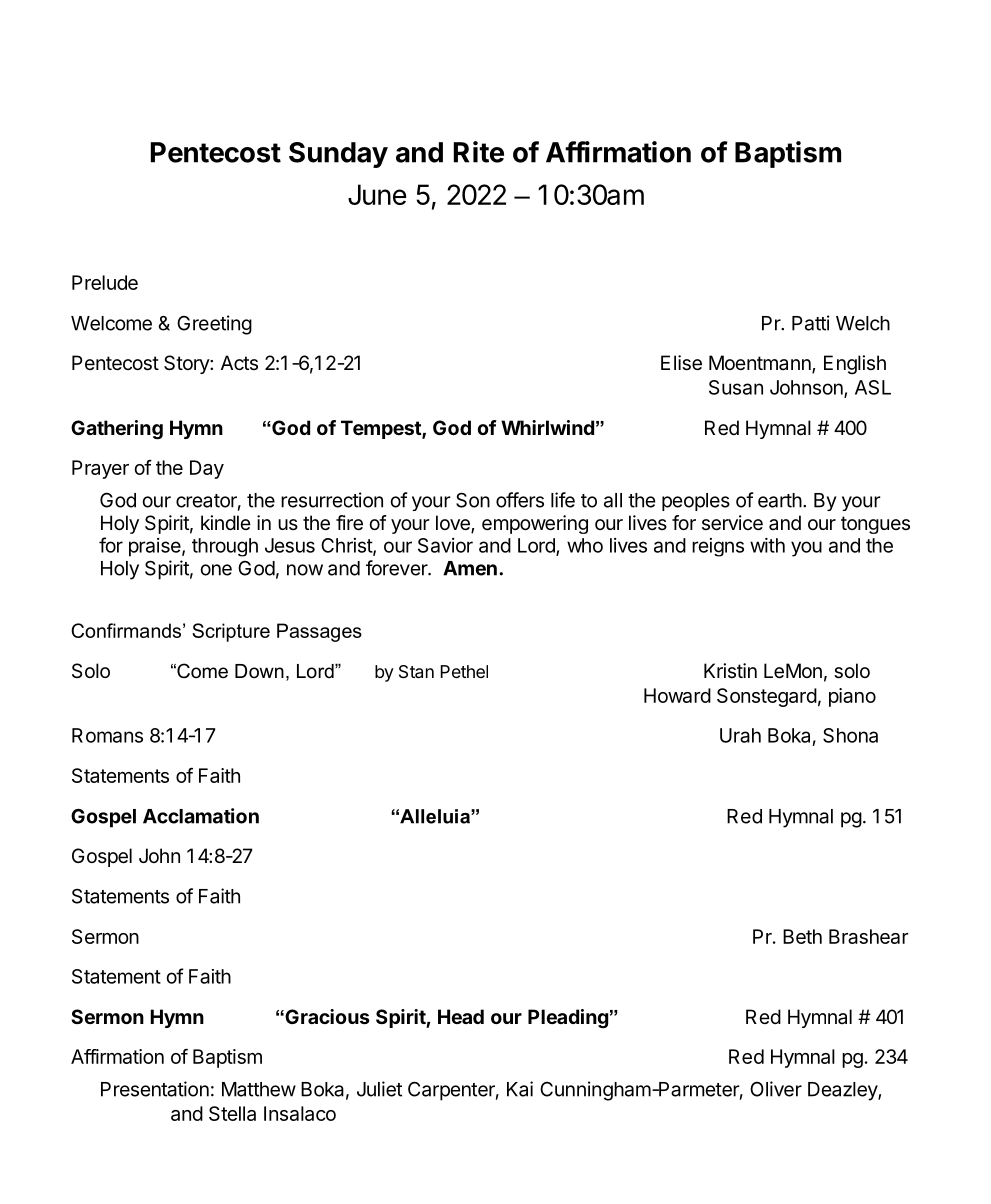  I want to click on Patti, so click(811, 323).
